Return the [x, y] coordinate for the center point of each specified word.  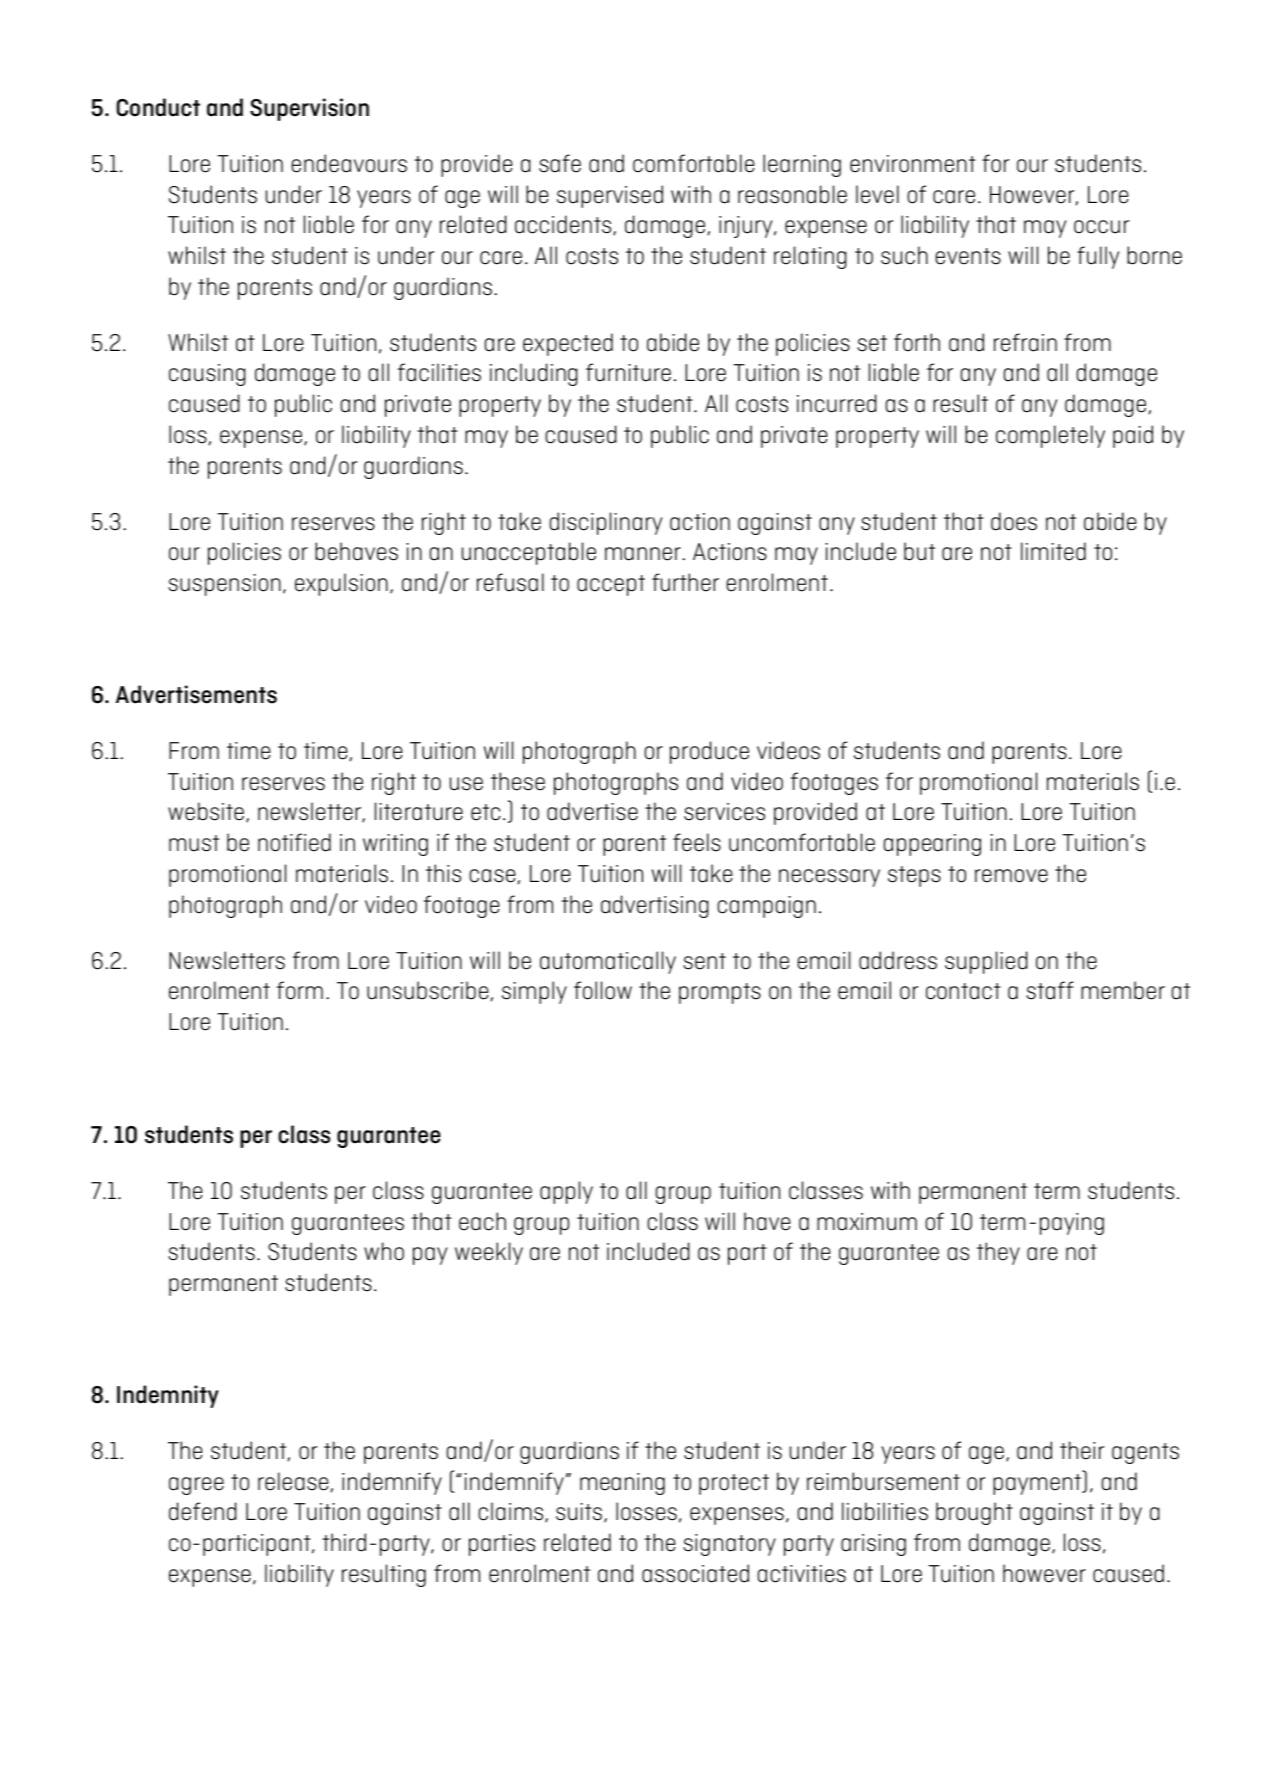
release [293, 1481]
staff [1050, 990]
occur [1101, 227]
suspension [224, 585]
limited [1053, 551]
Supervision [309, 109]
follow [603, 990]
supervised [610, 196]
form [300, 990]
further [685, 582]
